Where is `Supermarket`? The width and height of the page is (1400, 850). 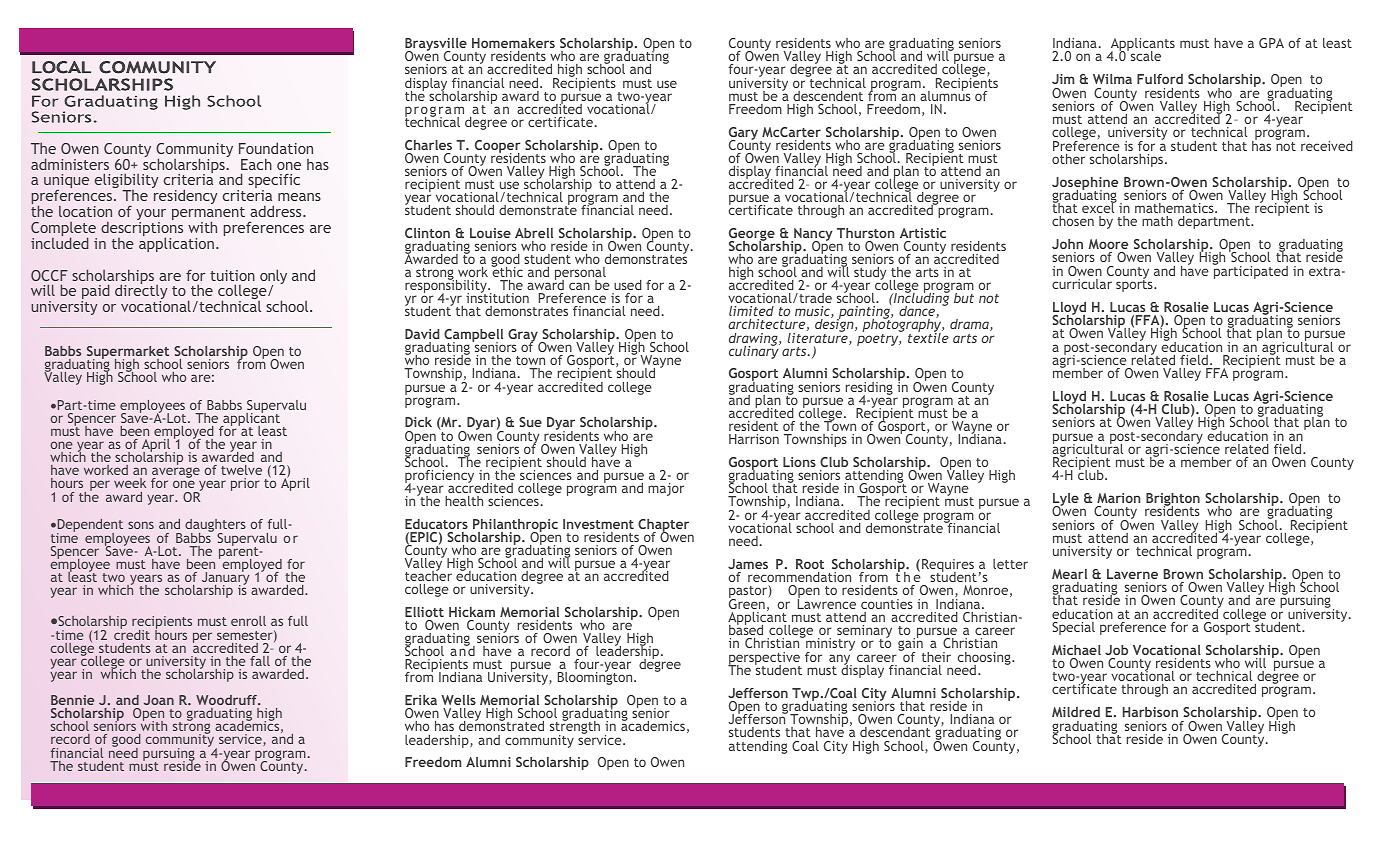 Supermarket is located at coordinates (128, 353).
